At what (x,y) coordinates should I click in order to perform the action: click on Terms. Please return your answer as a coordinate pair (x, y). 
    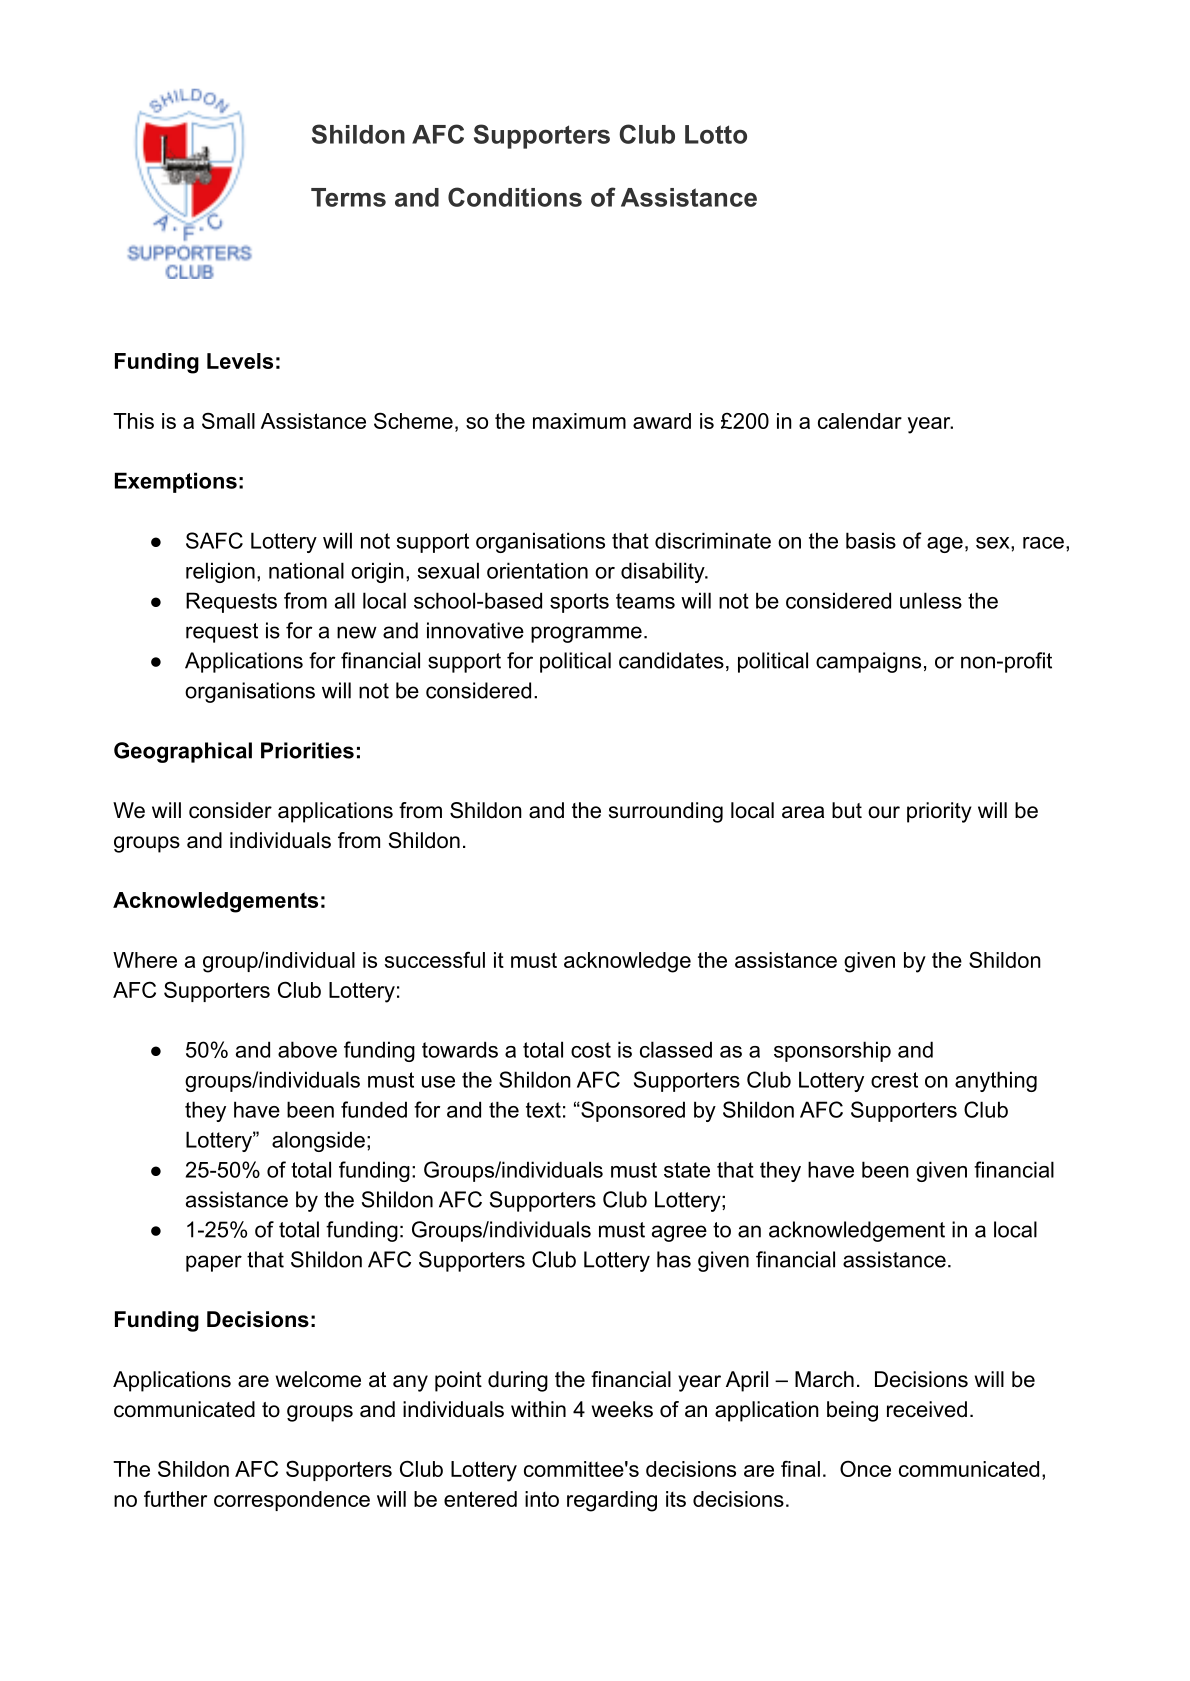
    Looking at the image, I should click on (348, 197).
